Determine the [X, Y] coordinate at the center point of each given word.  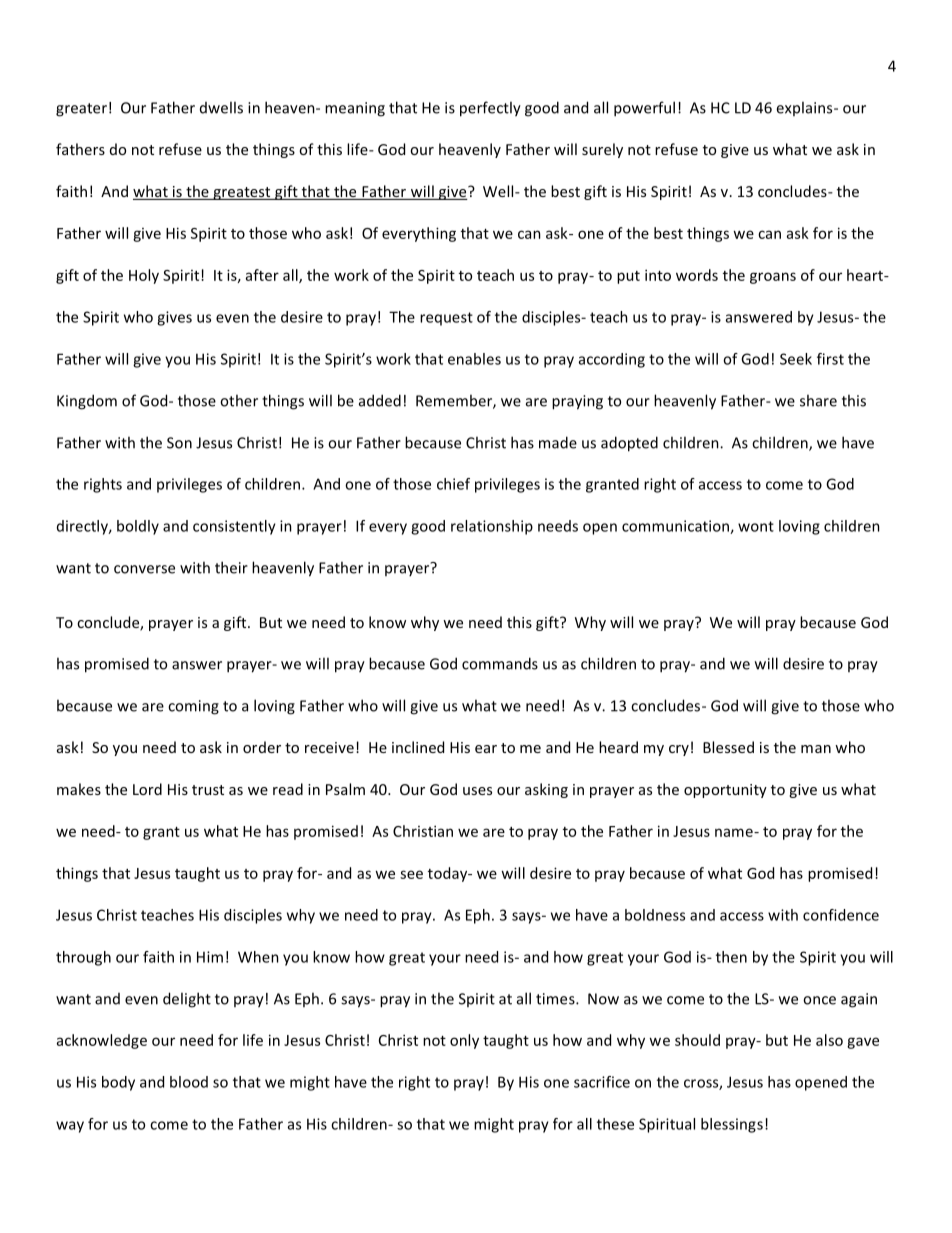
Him [210, 957]
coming [193, 707]
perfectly [490, 109]
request [446, 319]
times [556, 999]
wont [756, 526]
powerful [644, 109]
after [262, 275]
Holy [144, 276]
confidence [841, 915]
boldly [138, 527]
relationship [492, 527]
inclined [418, 747]
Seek [796, 359]
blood [189, 1082]
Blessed [728, 747]
